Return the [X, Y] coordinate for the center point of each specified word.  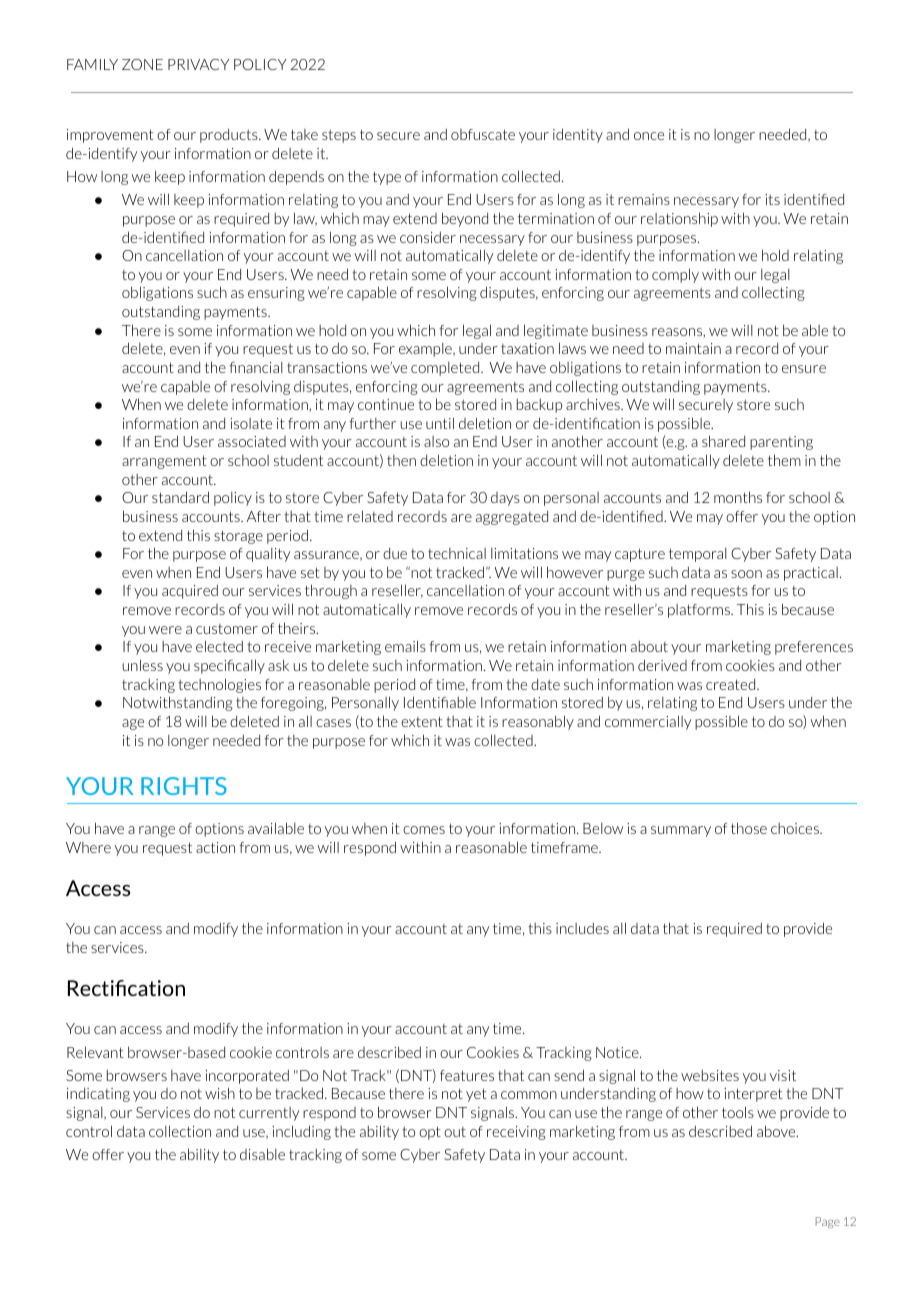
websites [710, 1075]
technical [457, 553]
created [732, 684]
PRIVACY [198, 64]
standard [180, 497]
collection [180, 1131]
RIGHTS [184, 786]
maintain [693, 348]
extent [422, 721]
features [467, 1075]
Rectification [126, 988]
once [649, 136]
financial [256, 367]
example [426, 350]
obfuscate [483, 134]
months [738, 497]
